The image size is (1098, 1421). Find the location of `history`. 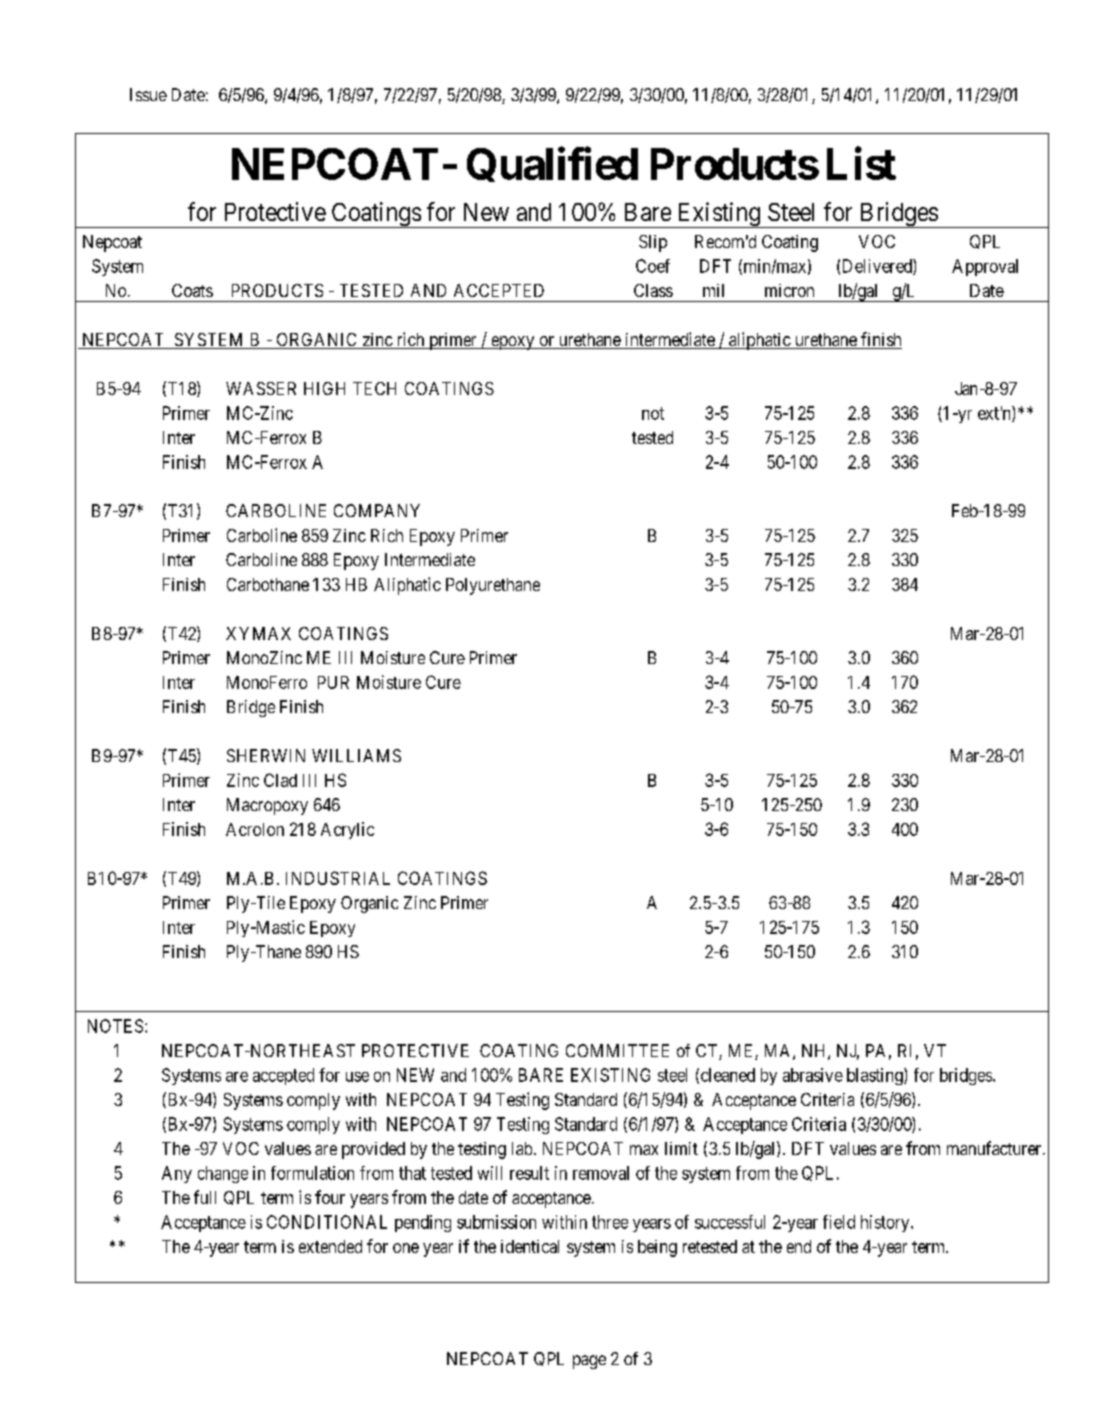

history is located at coordinates (886, 1223).
